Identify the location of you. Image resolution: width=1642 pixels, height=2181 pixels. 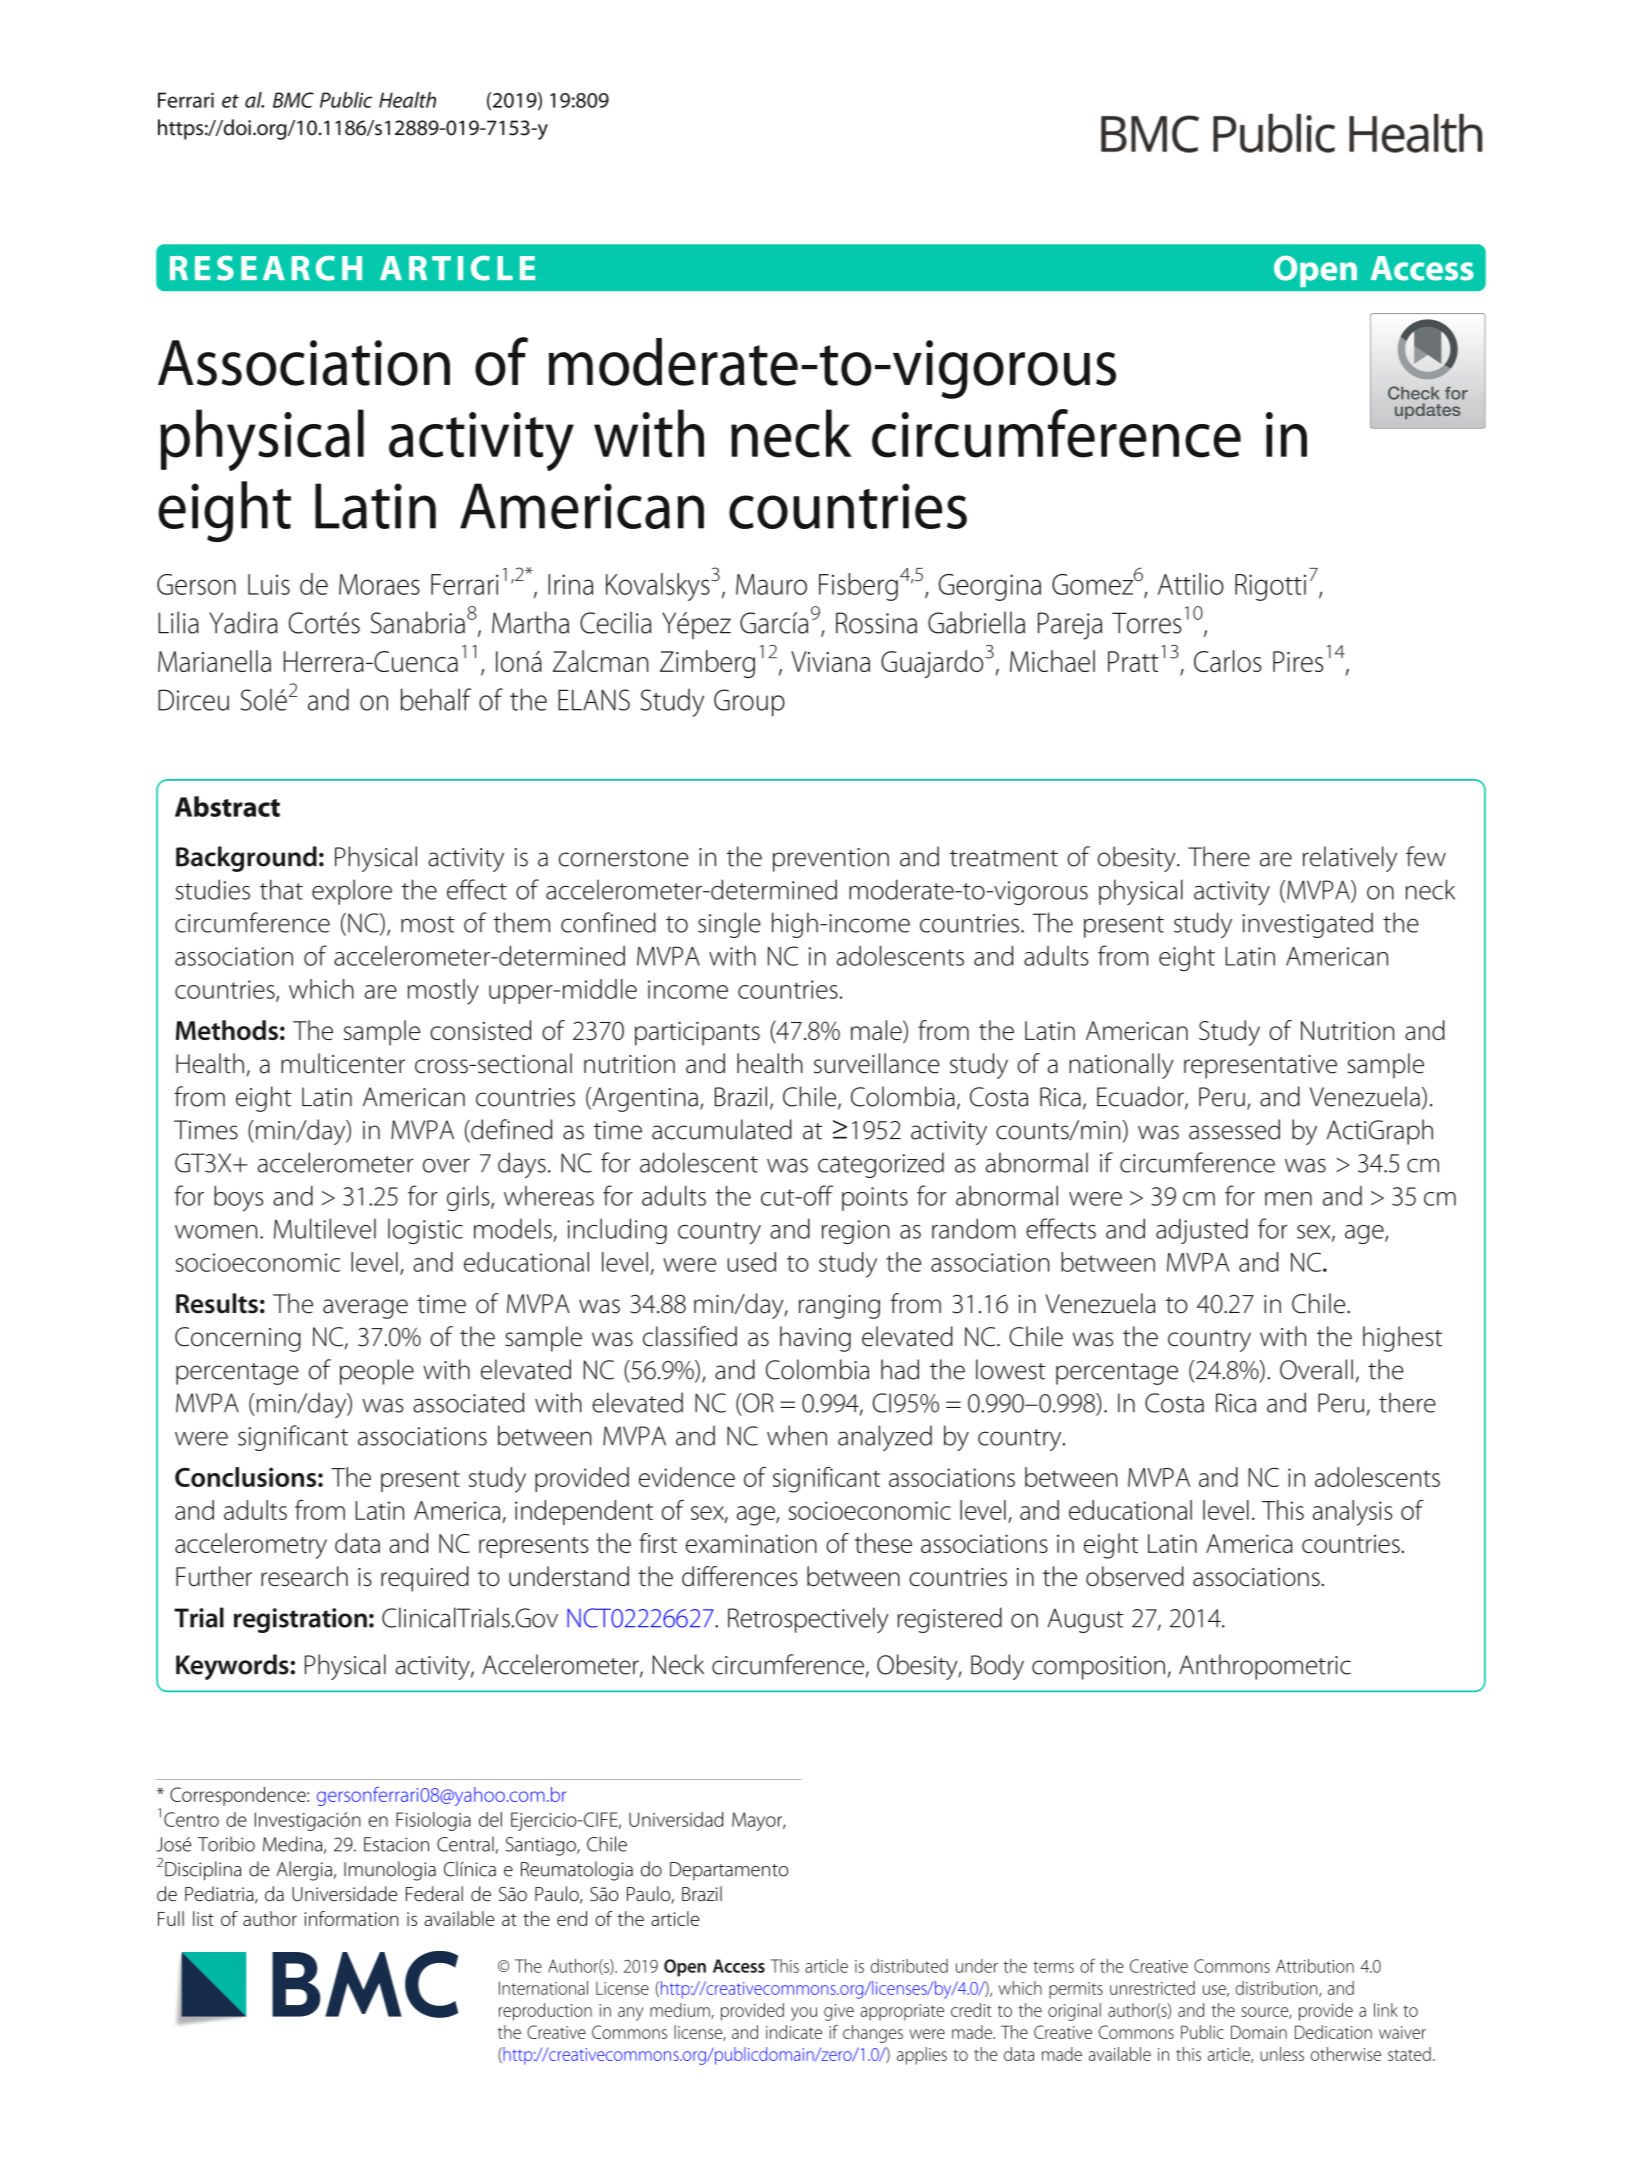
(804, 2014).
